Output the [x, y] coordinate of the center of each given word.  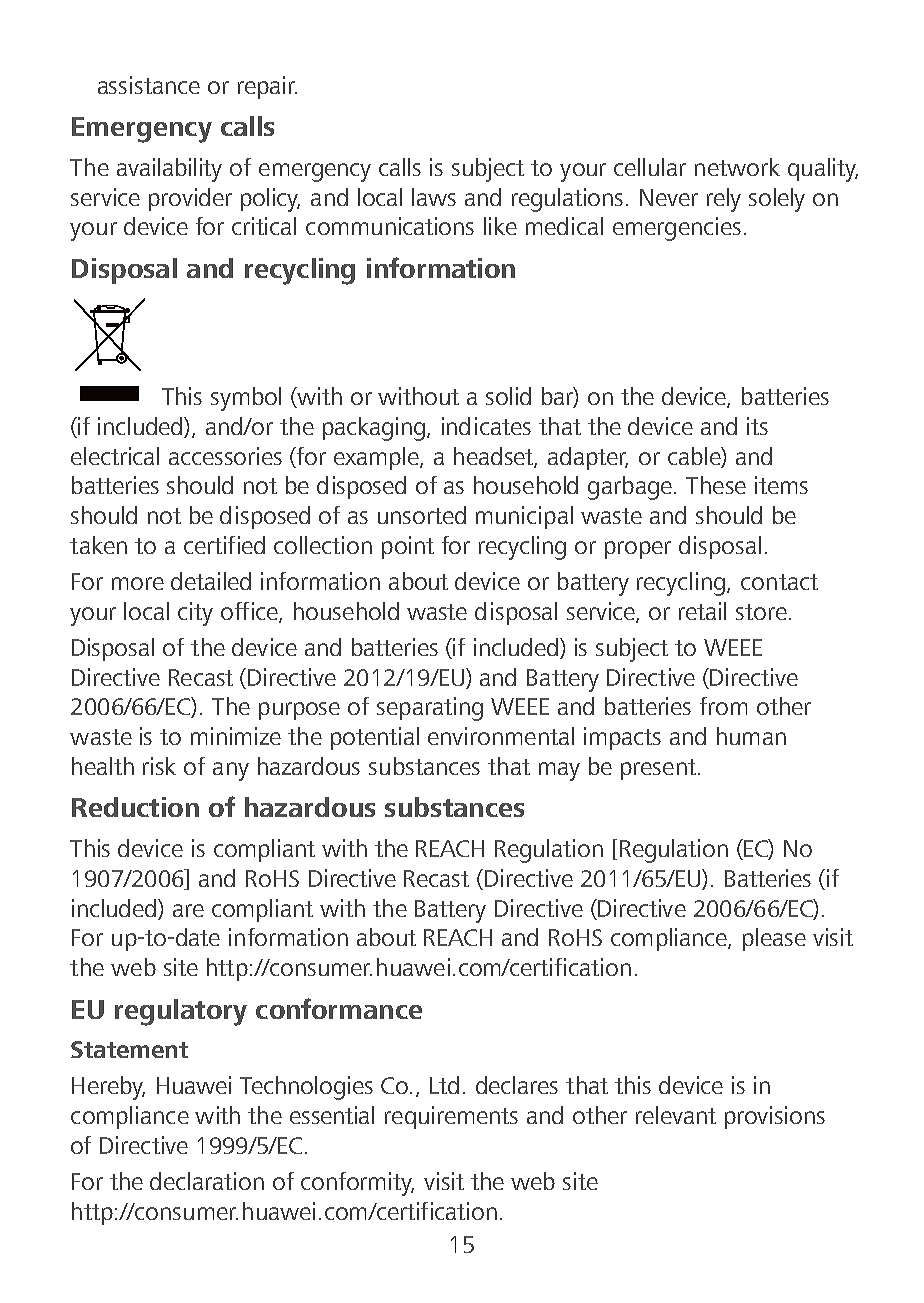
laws [434, 197]
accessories [225, 456]
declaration [207, 1181]
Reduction [135, 807]
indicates [486, 426]
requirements [451, 1117]
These [716, 485]
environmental [501, 736]
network [737, 167]
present [658, 769]
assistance [149, 85]
